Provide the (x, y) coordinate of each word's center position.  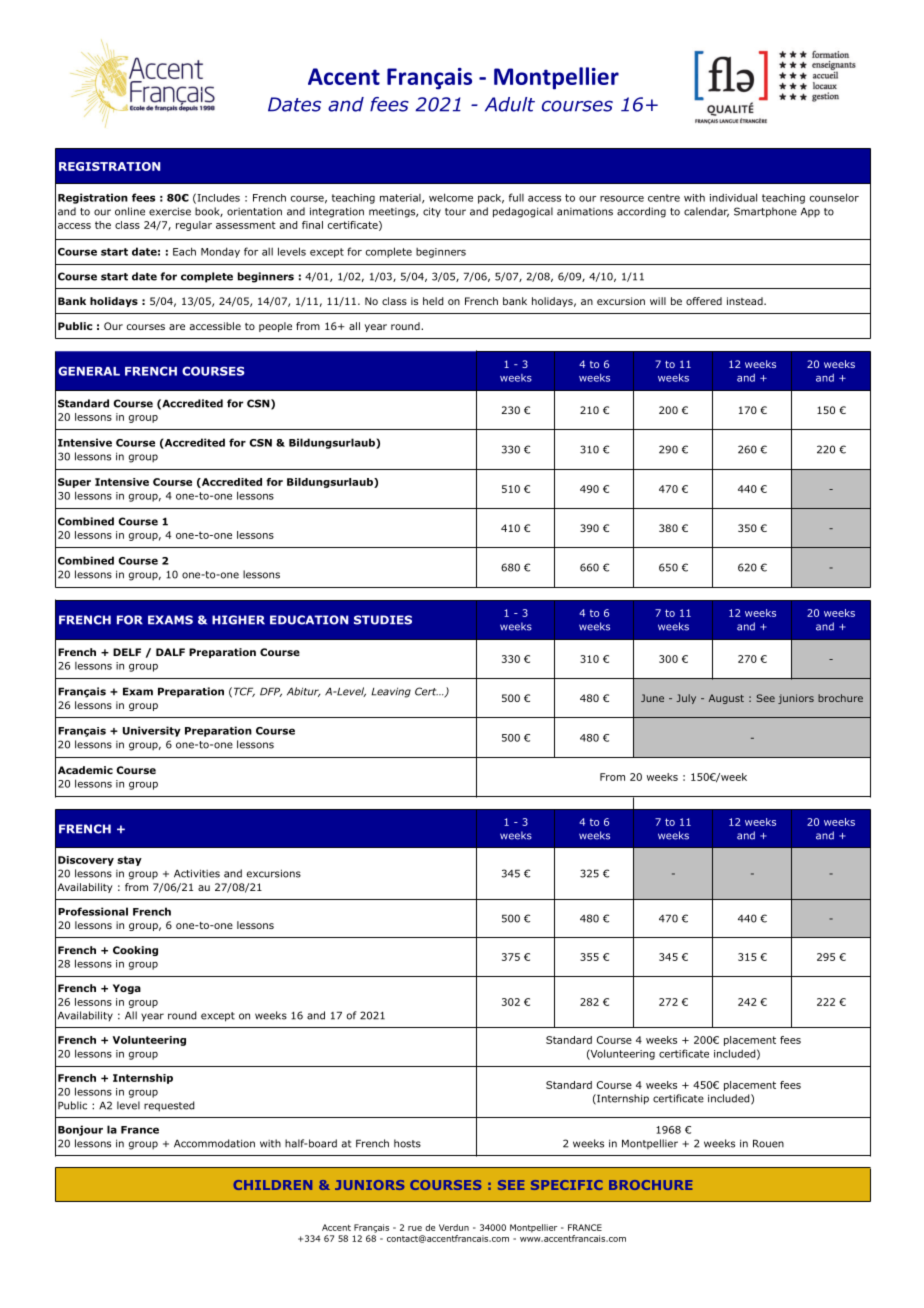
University (152, 731)
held (433, 301)
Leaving (391, 692)
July (686, 699)
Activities (197, 873)
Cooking (135, 951)
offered (704, 301)
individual (733, 197)
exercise (170, 211)
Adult (510, 104)
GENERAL (89, 371)
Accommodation (214, 1143)
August (726, 699)
